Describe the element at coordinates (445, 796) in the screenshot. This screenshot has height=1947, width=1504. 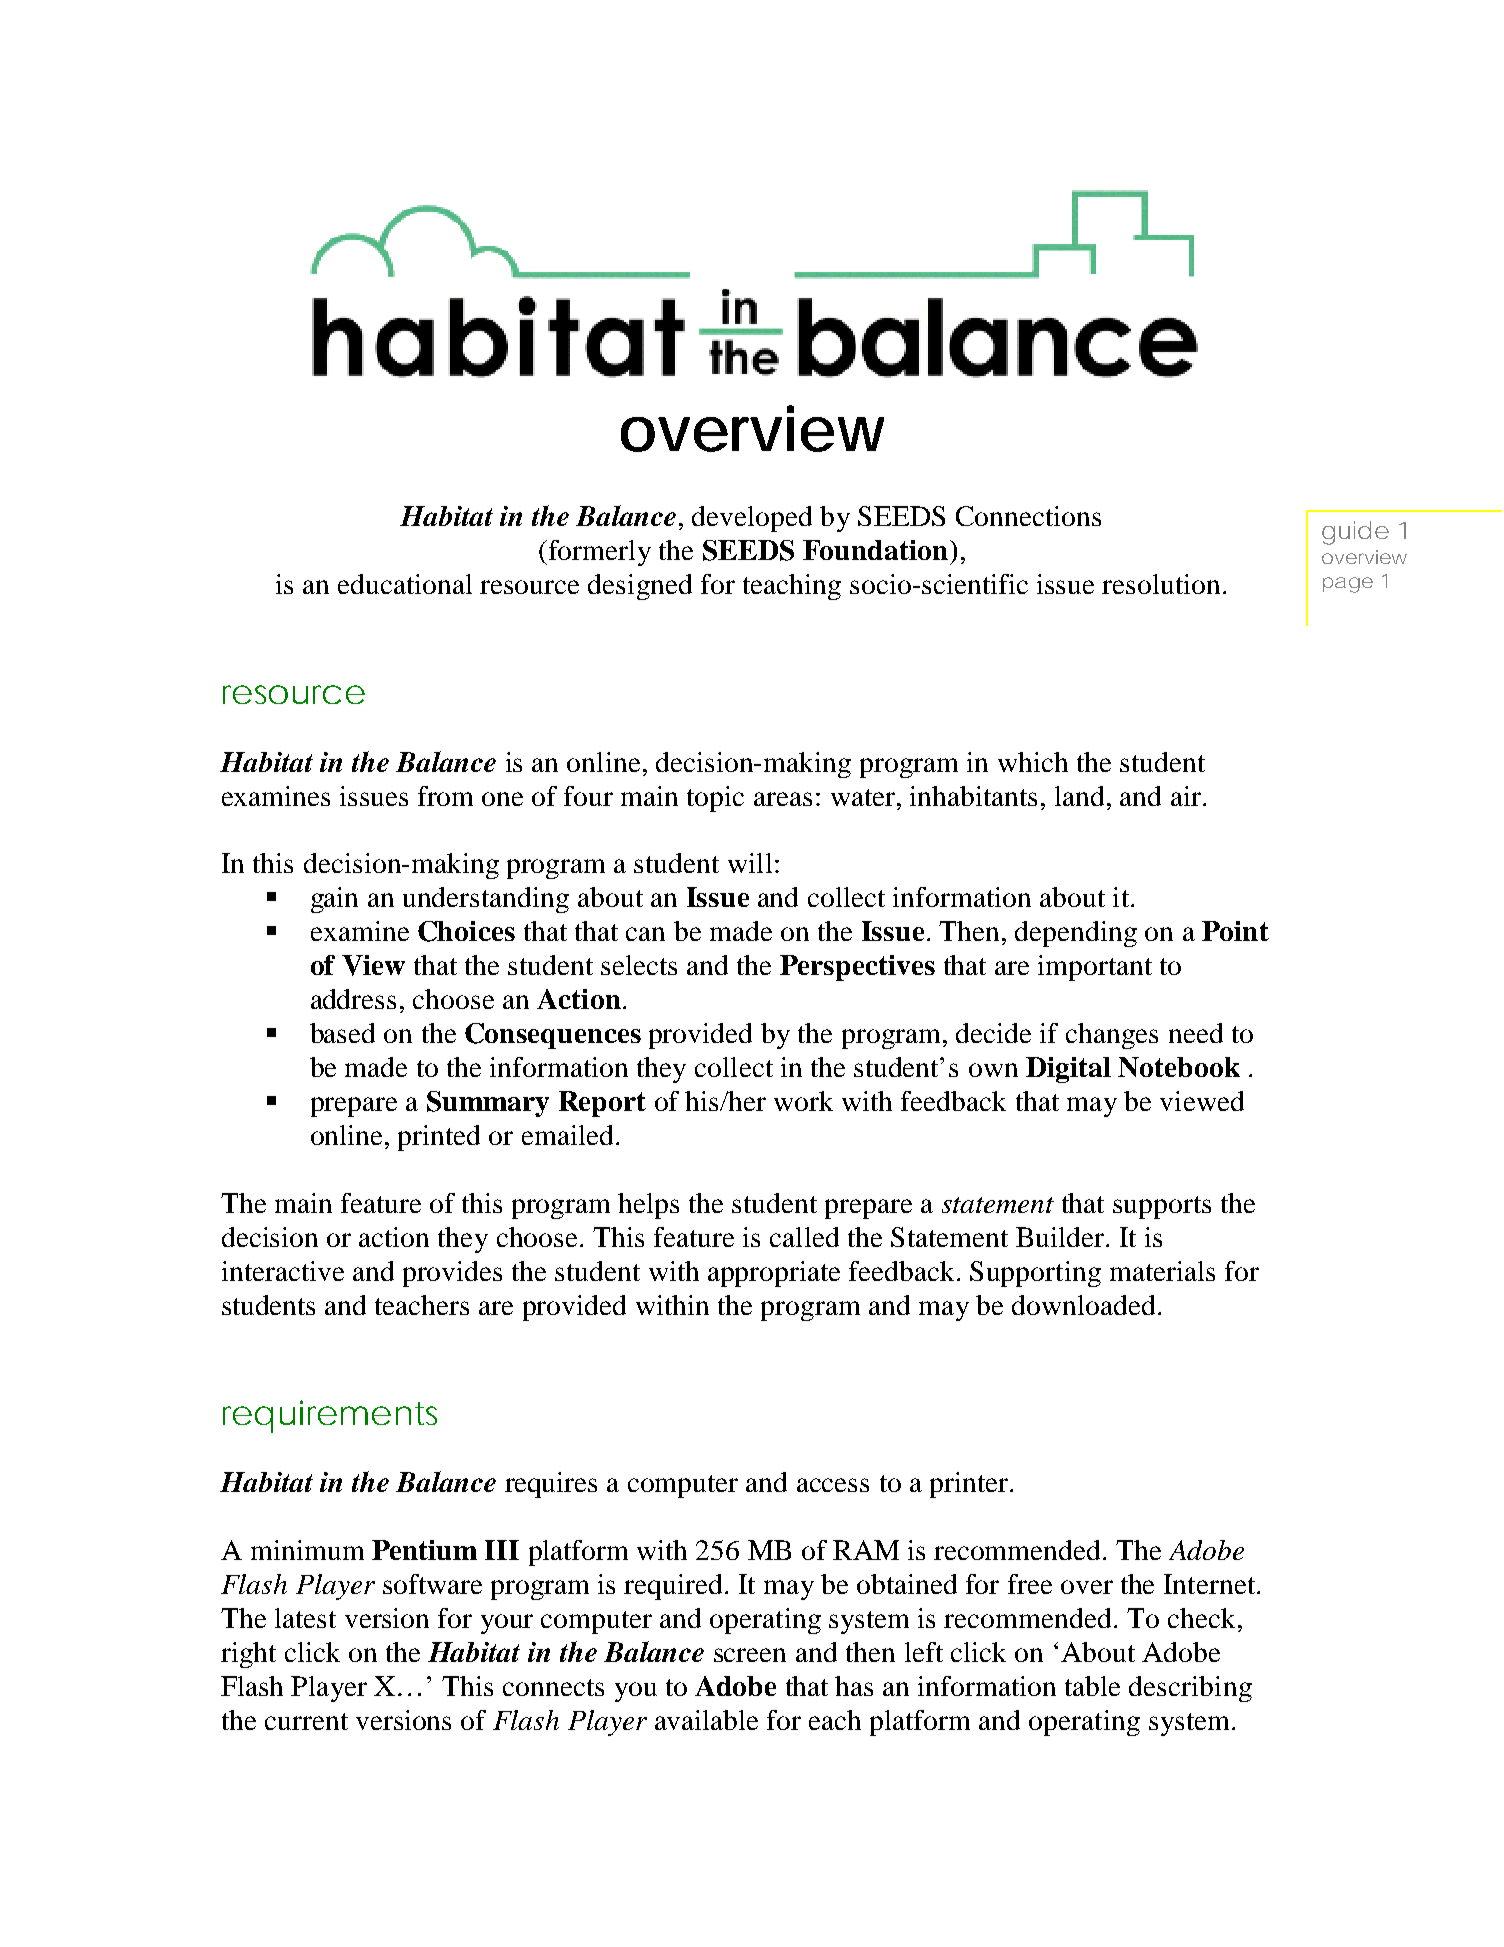
I see `from` at that location.
